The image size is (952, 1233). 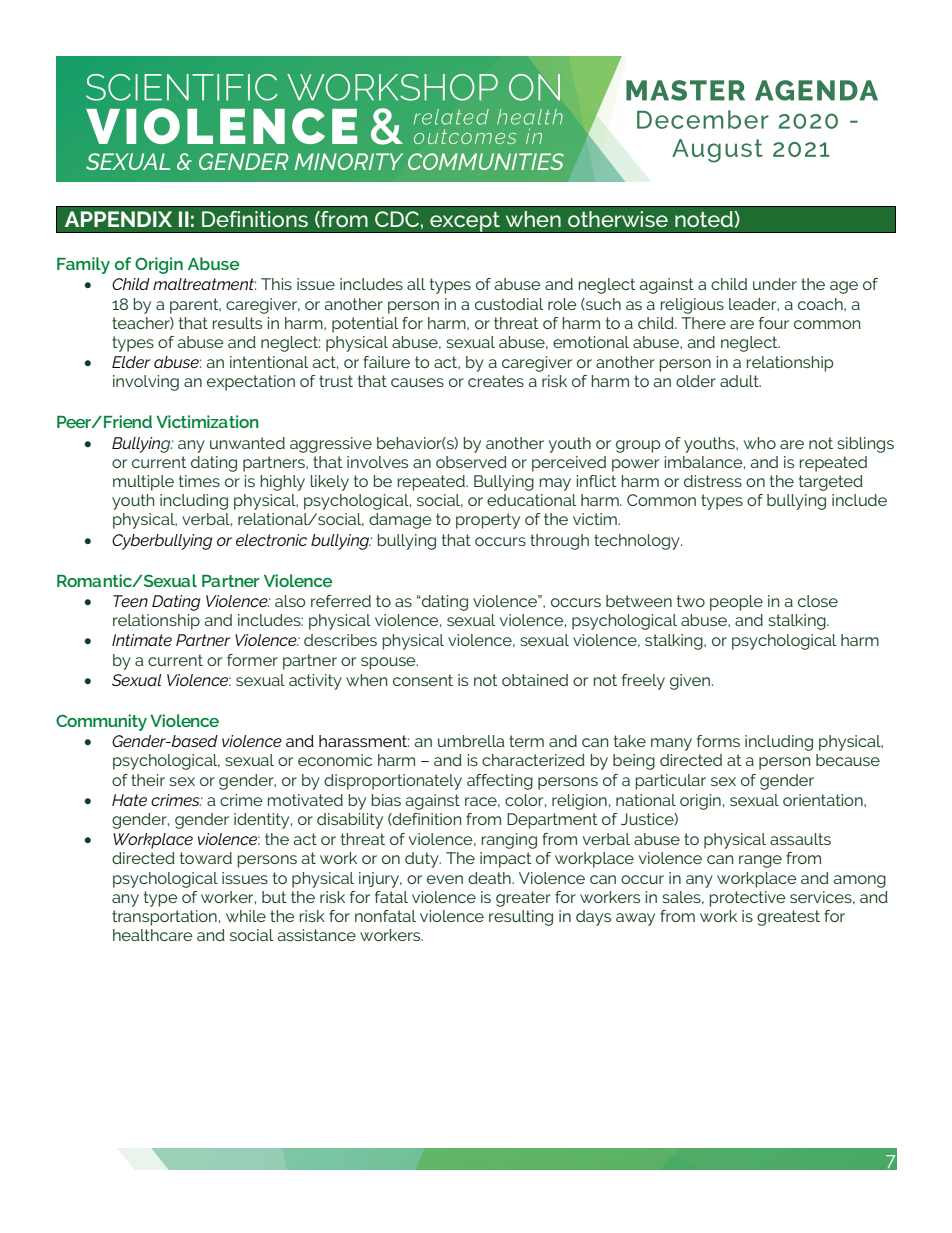 What do you see at coordinates (164, 918) in the document?
I see `transportation` at bounding box center [164, 918].
